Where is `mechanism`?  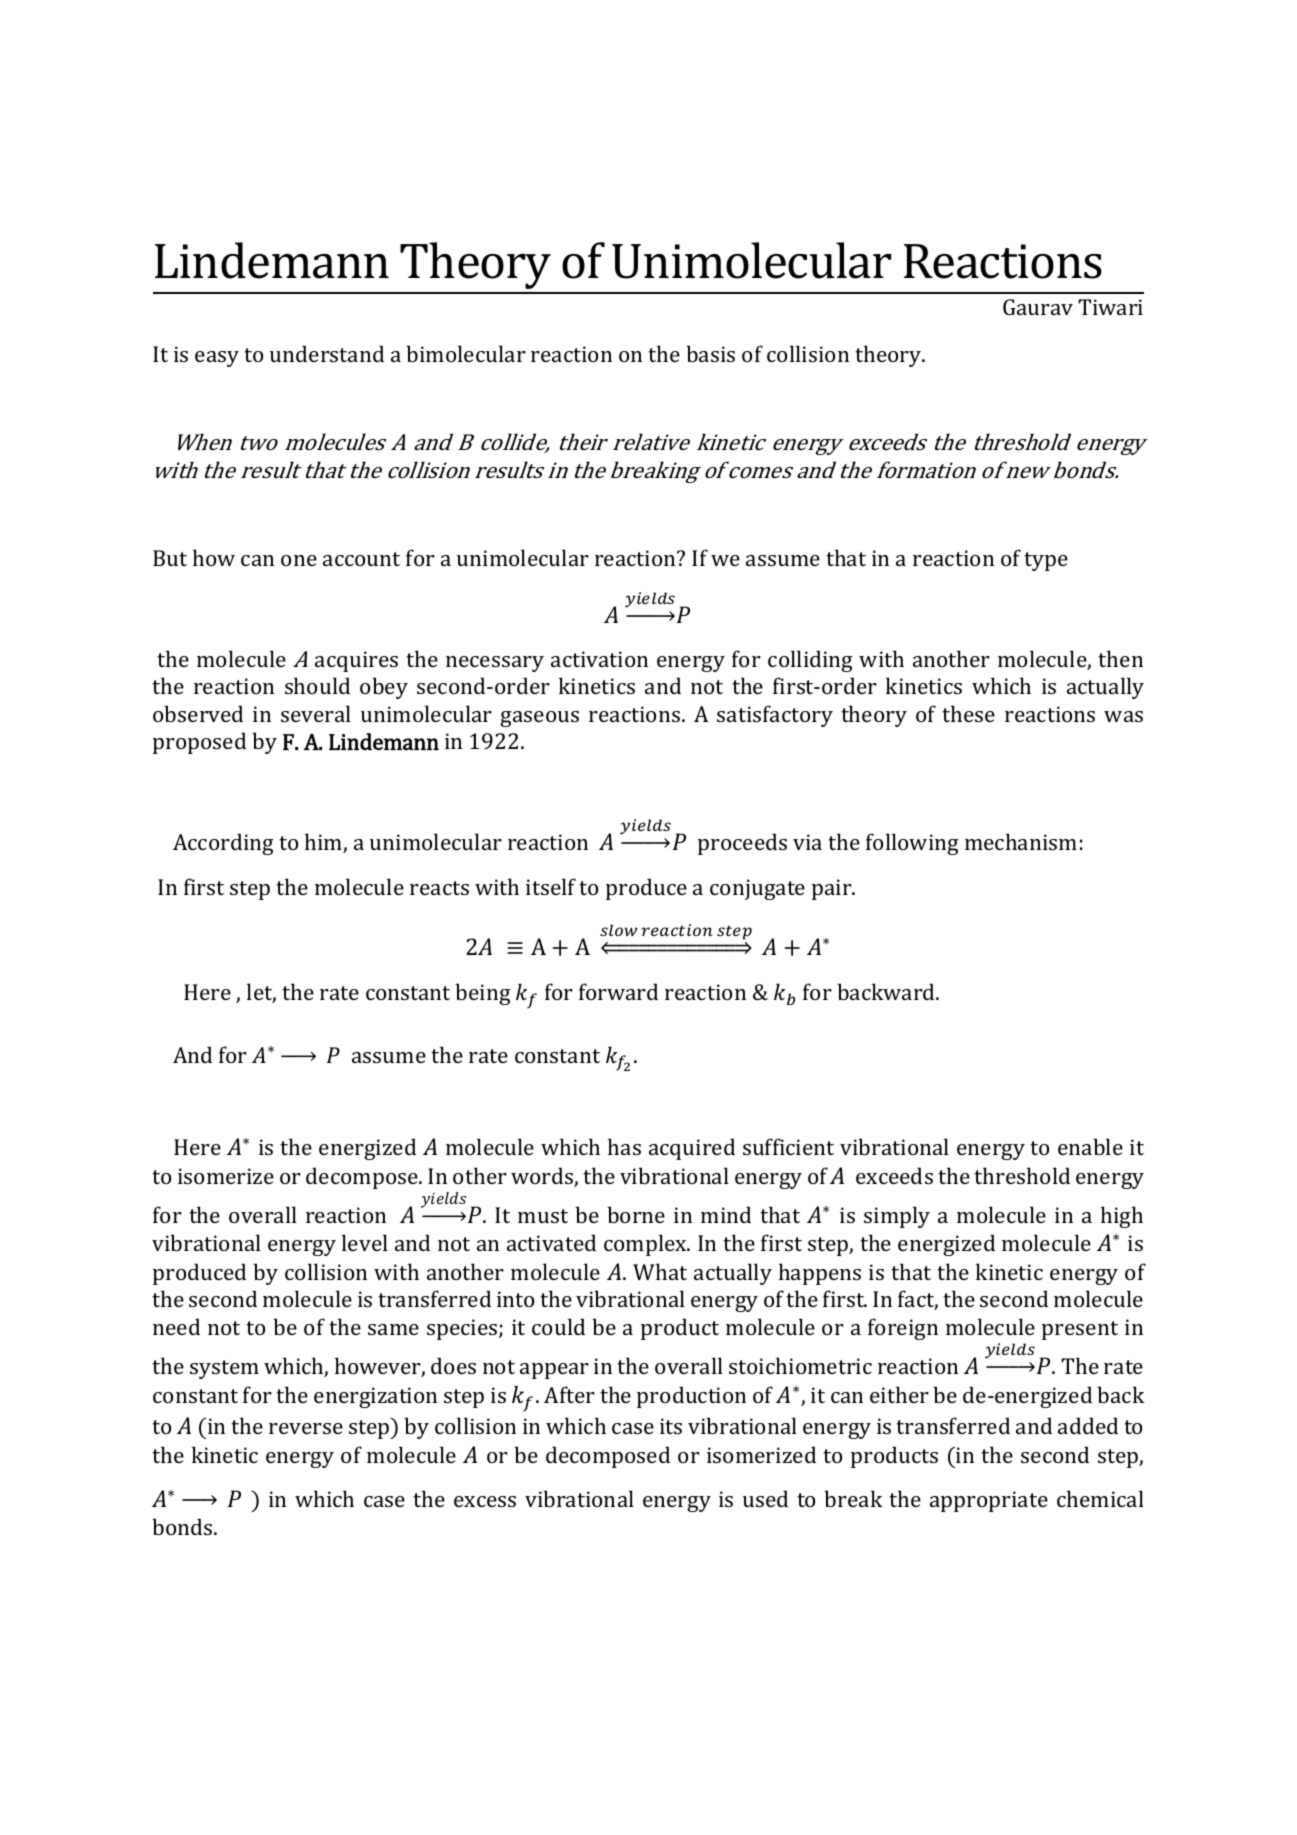 mechanism is located at coordinates (1021, 841).
